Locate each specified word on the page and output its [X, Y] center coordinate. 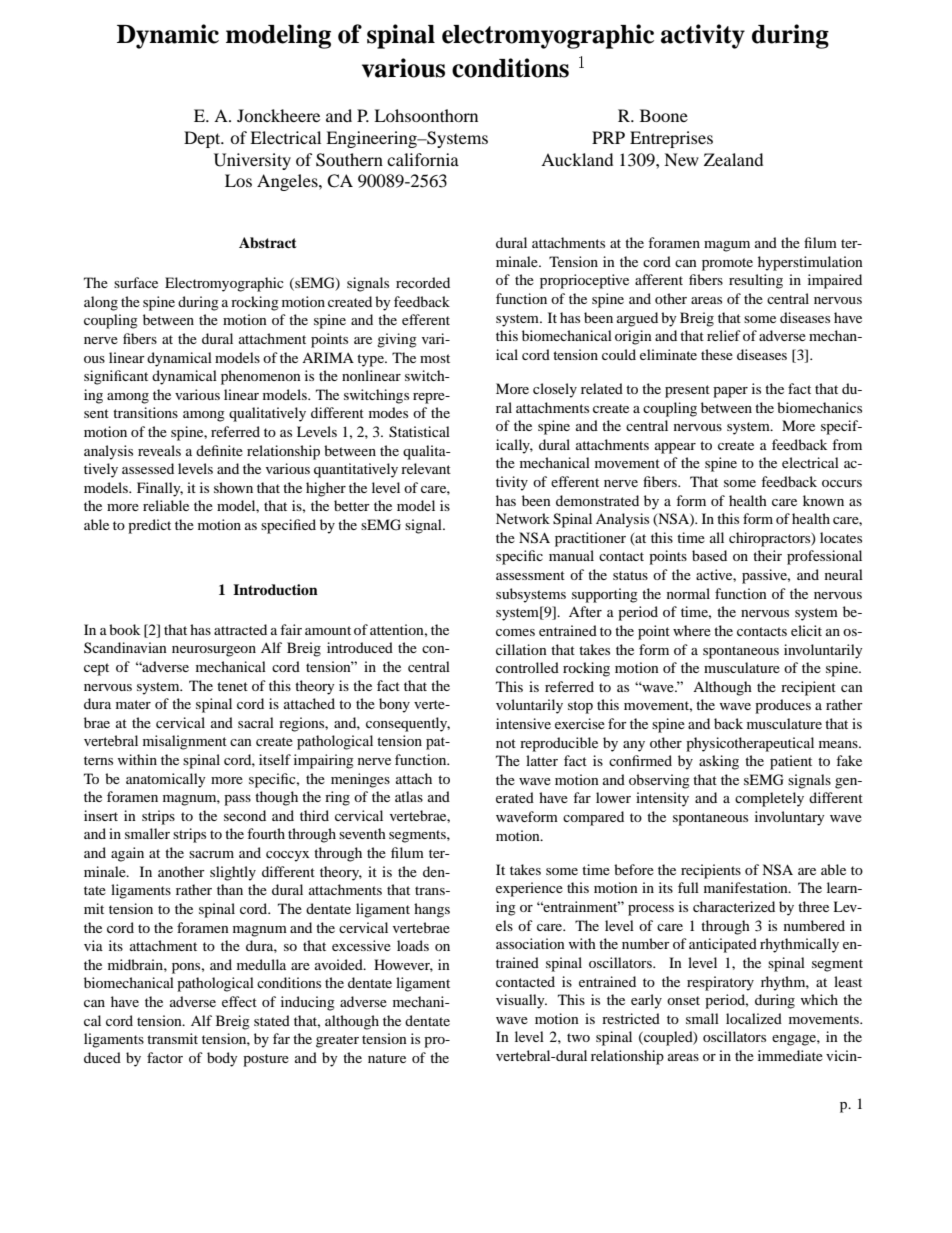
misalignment [185, 742]
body [222, 1059]
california [423, 159]
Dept [203, 139]
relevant [426, 468]
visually [521, 1001]
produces [783, 706]
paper [730, 392]
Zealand [733, 159]
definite [219, 450]
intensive [523, 723]
